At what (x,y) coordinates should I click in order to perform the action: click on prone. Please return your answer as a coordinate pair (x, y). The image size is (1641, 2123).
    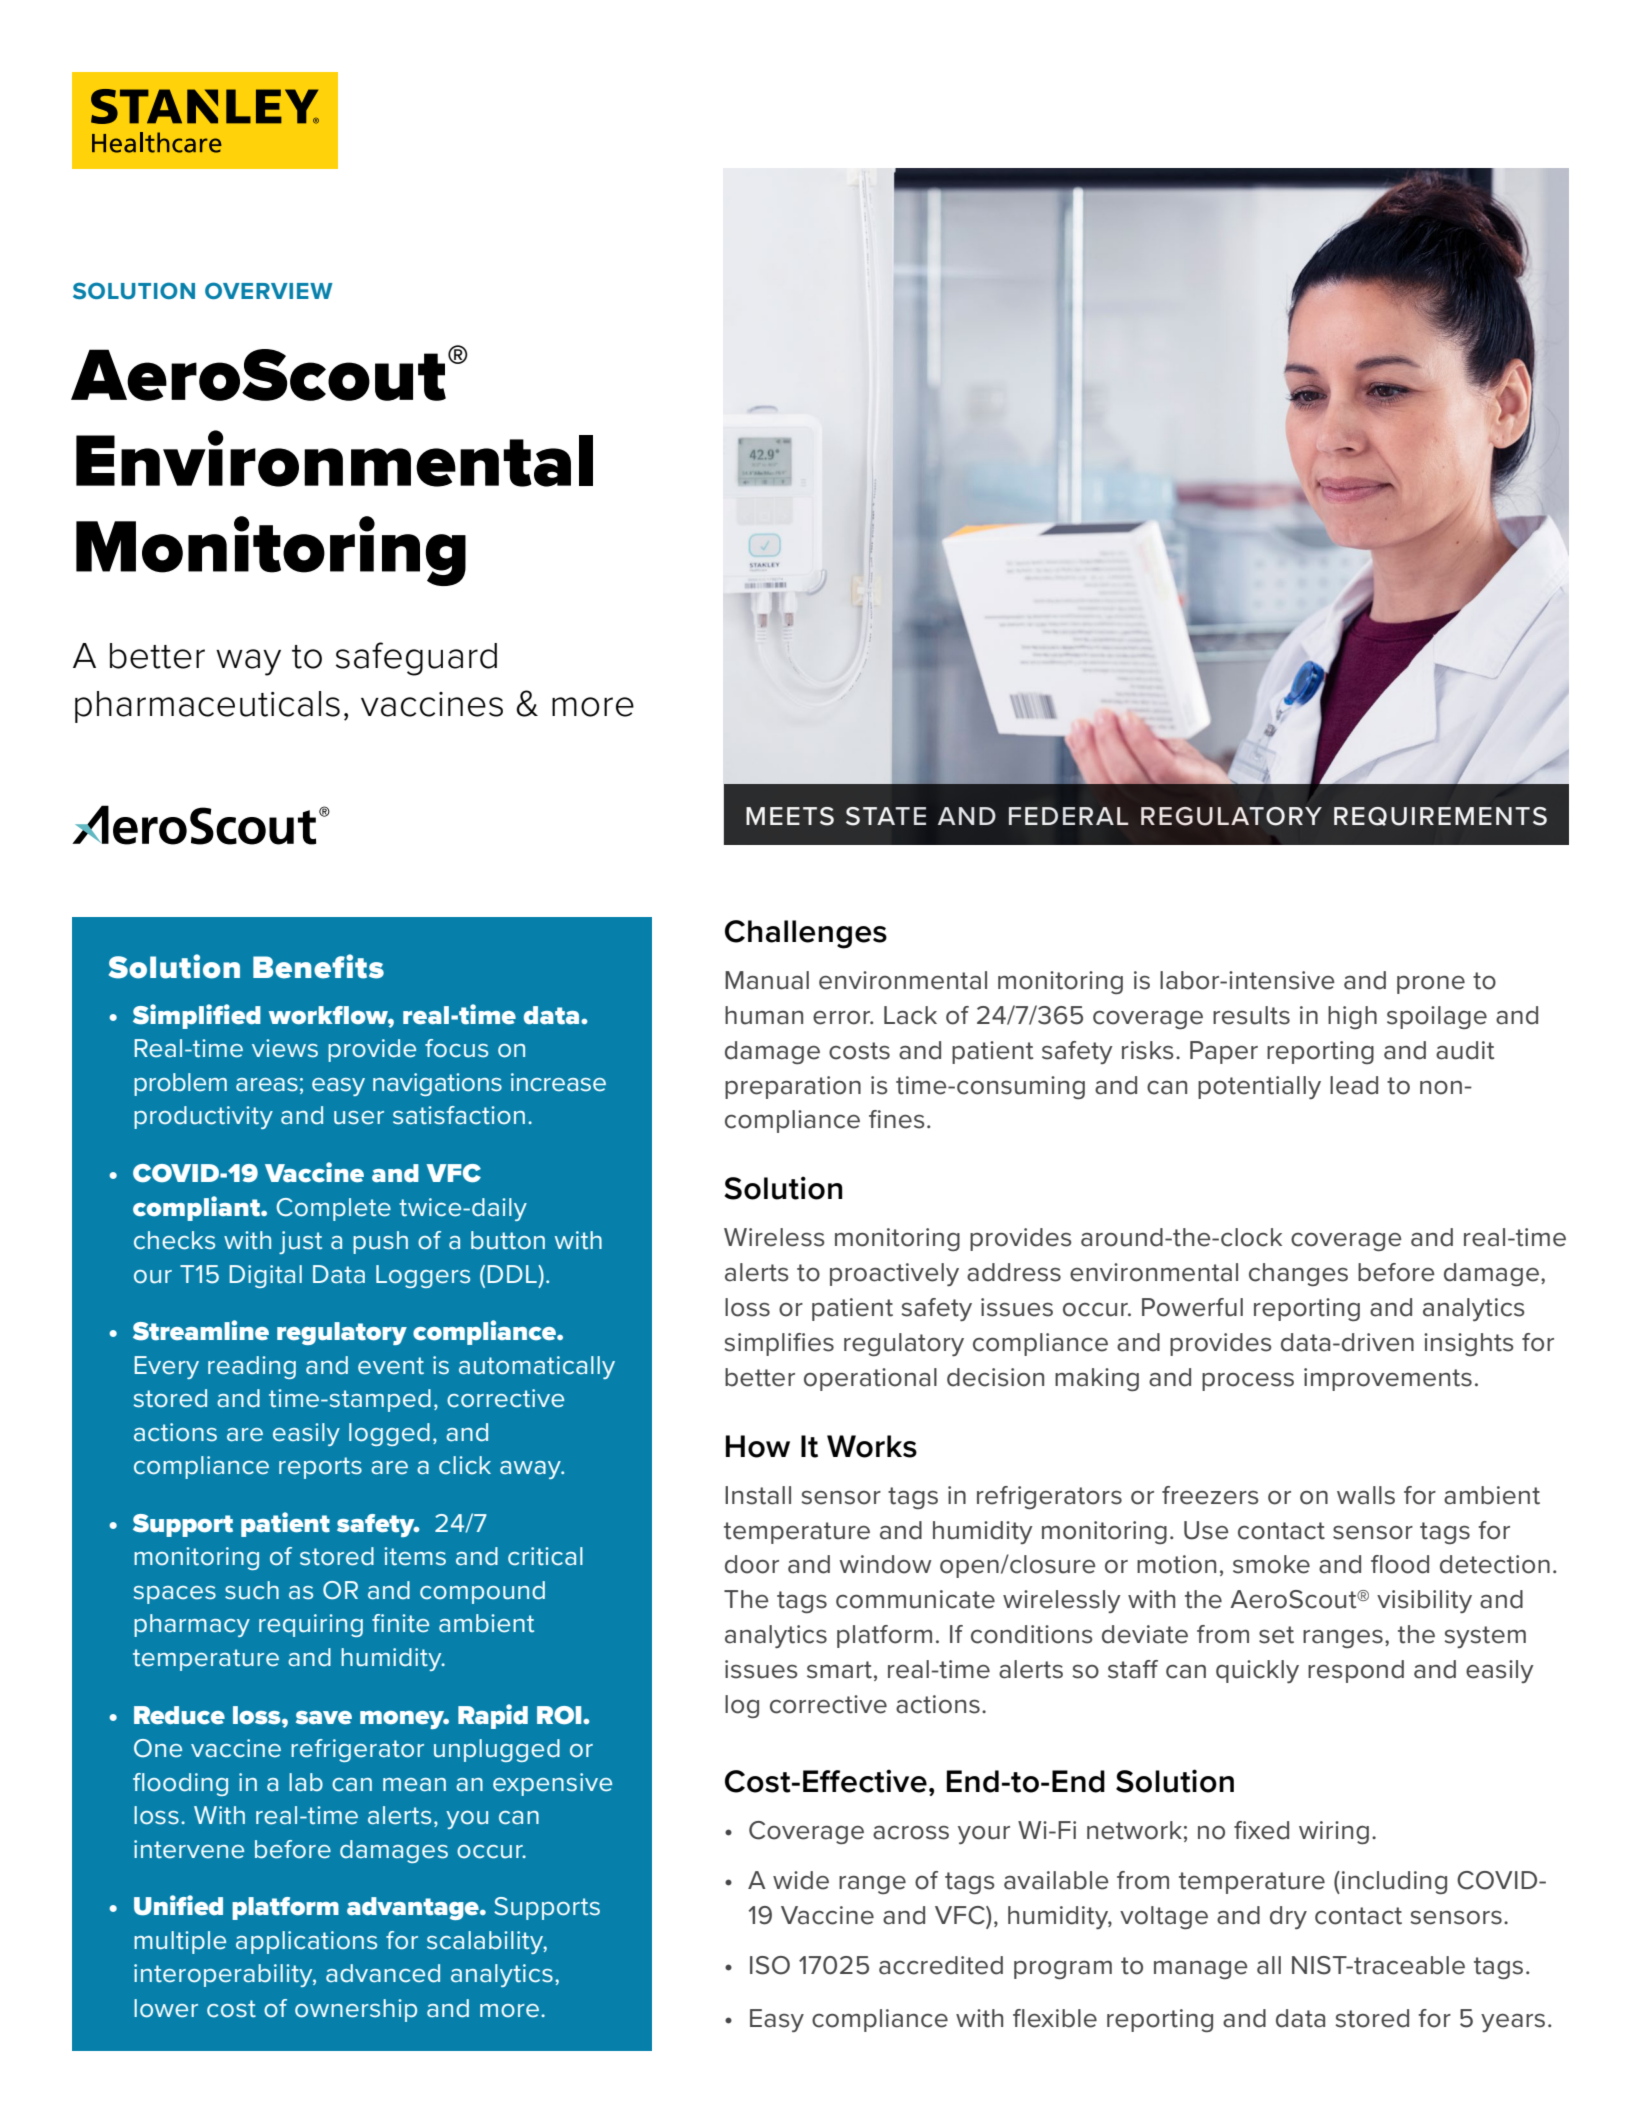
    Looking at the image, I should click on (1431, 985).
